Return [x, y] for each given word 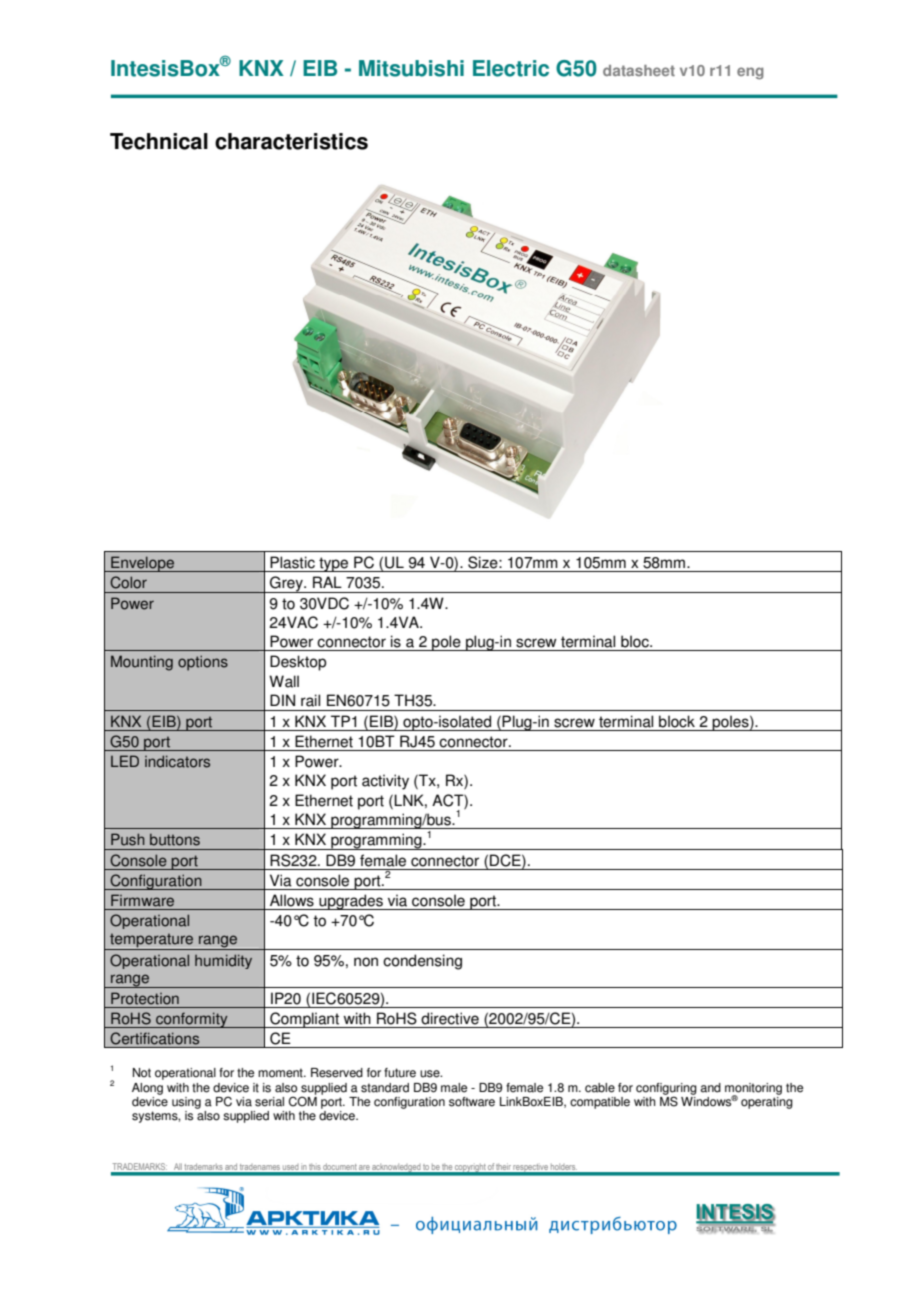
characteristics [291, 141]
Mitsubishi [411, 68]
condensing [422, 962]
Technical [159, 141]
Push [128, 839]
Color [128, 582]
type [334, 564]
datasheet [639, 70]
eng [750, 73]
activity [385, 782]
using [186, 1103]
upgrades [351, 902]
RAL [327, 582]
